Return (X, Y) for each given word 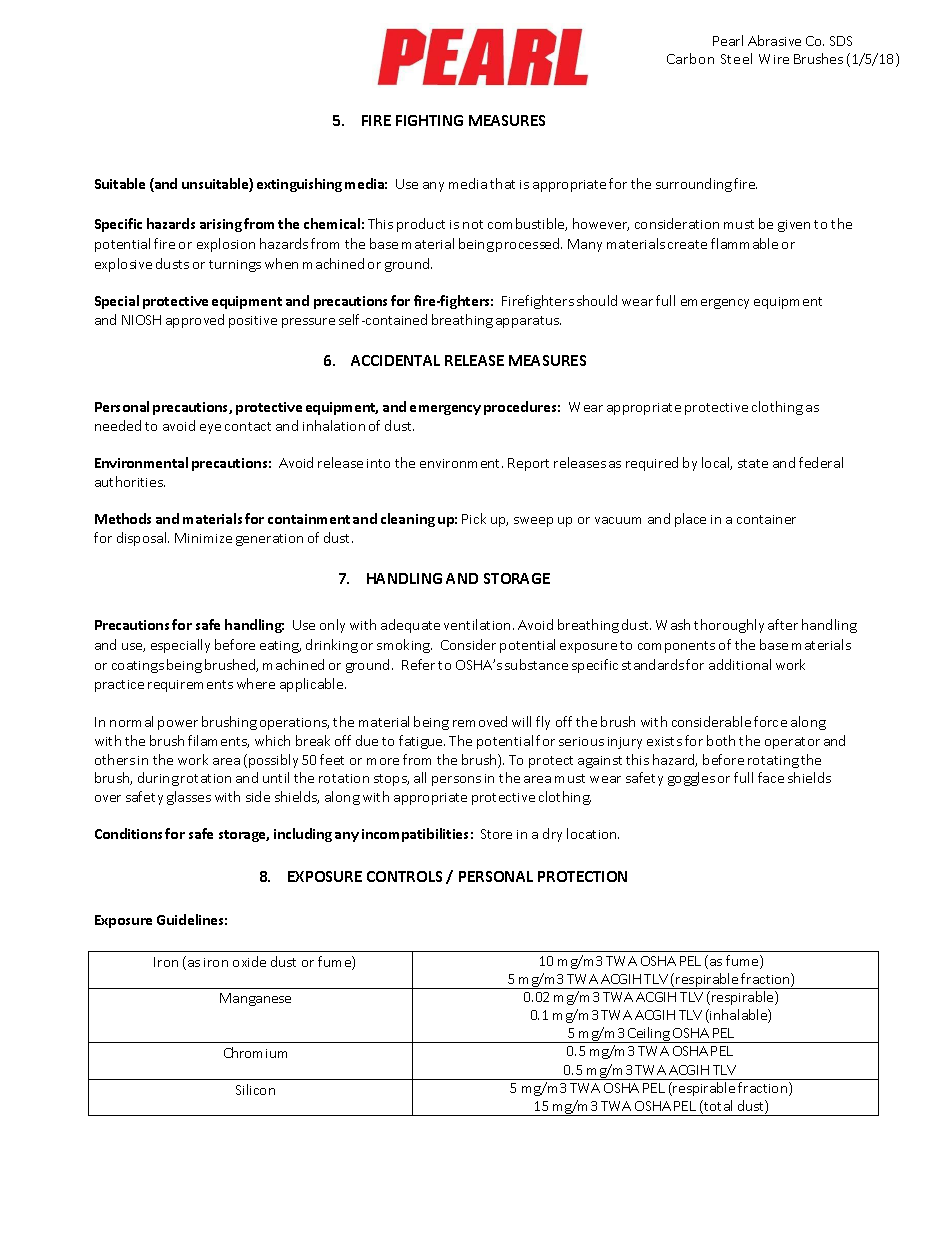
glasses (189, 798)
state (753, 463)
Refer (418, 664)
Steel (736, 58)
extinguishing (299, 185)
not (473, 224)
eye (210, 429)
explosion (226, 245)
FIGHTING (429, 120)
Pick (474, 518)
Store (496, 834)
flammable (744, 243)
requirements (190, 686)
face (771, 777)
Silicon (255, 1089)
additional (740, 664)
